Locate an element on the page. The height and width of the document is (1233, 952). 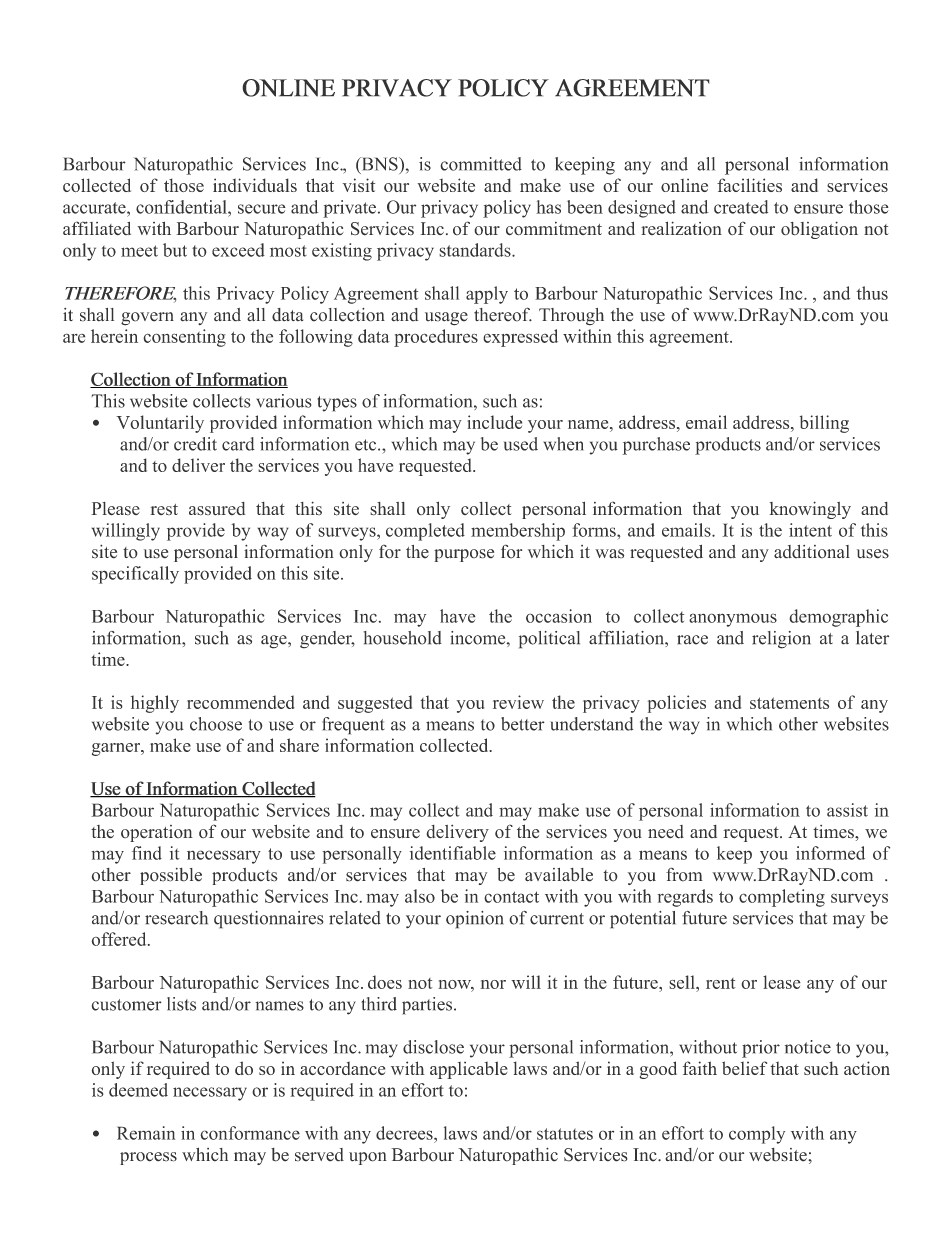
religion is located at coordinates (781, 640).
